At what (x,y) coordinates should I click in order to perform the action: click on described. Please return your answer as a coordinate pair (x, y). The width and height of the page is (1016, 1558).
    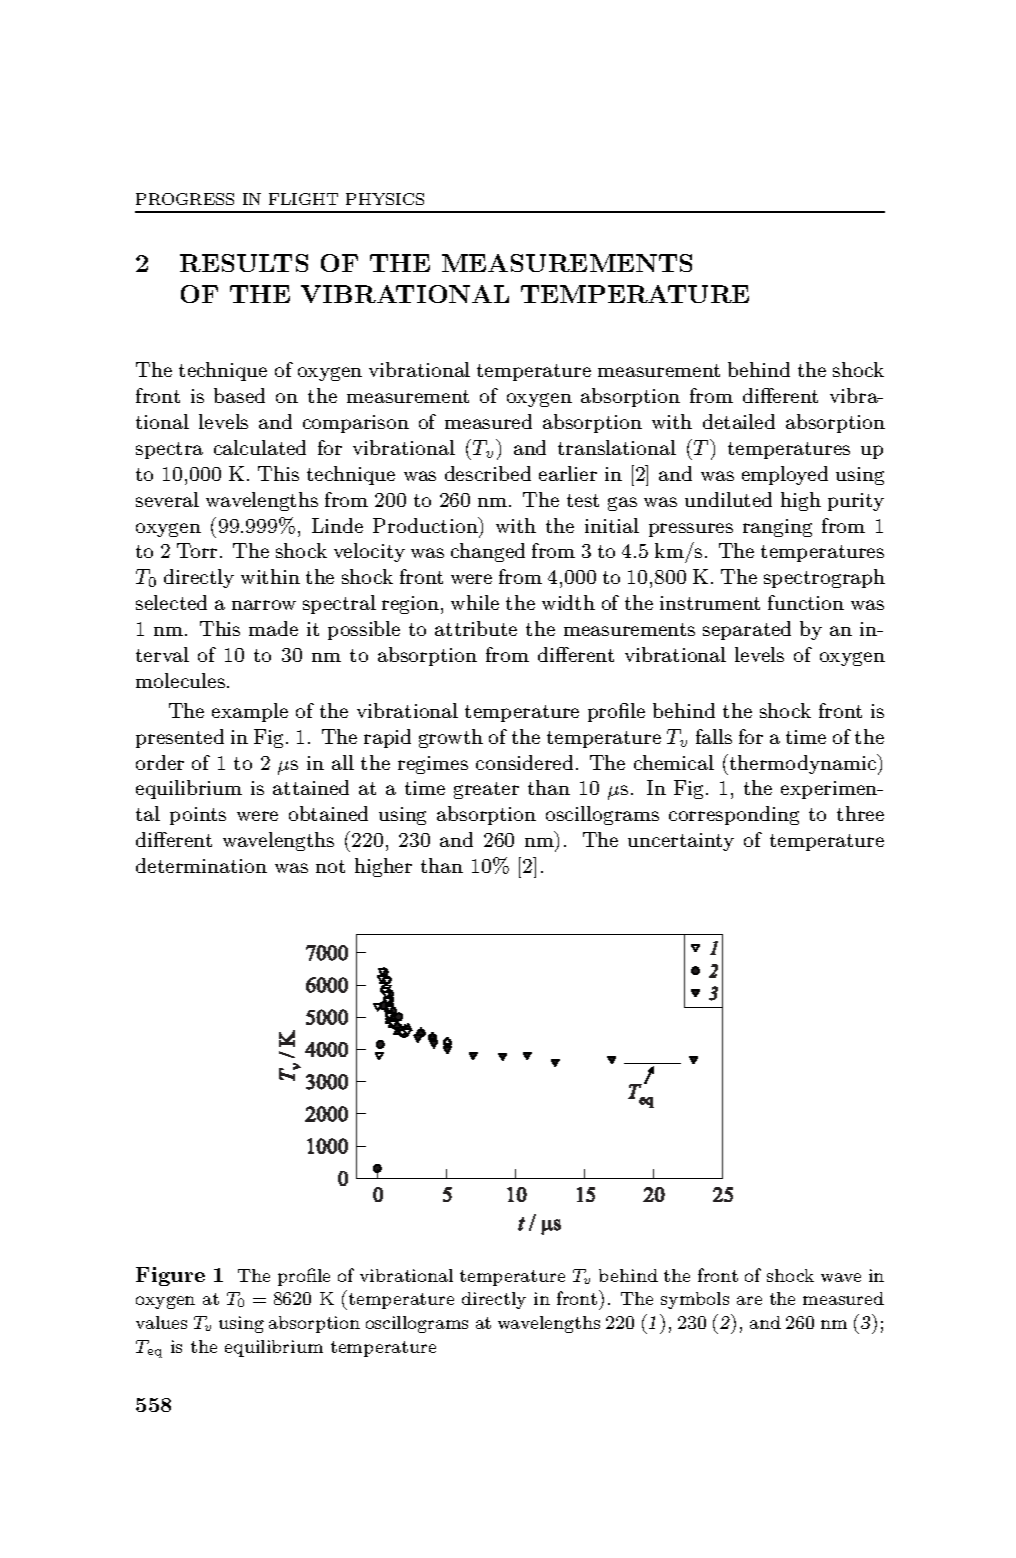
    Looking at the image, I should click on (488, 473).
